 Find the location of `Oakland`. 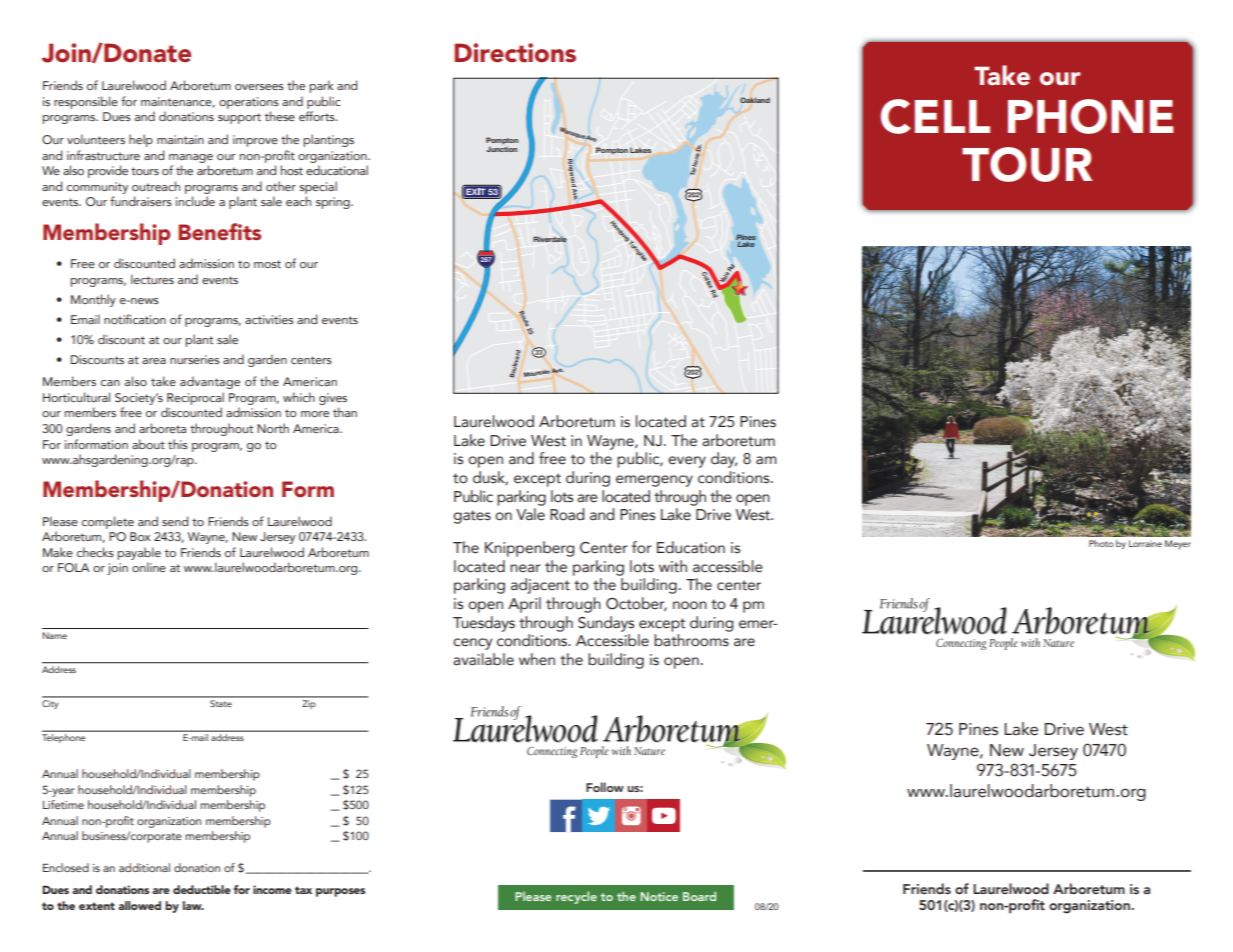

Oakland is located at coordinates (755, 100).
